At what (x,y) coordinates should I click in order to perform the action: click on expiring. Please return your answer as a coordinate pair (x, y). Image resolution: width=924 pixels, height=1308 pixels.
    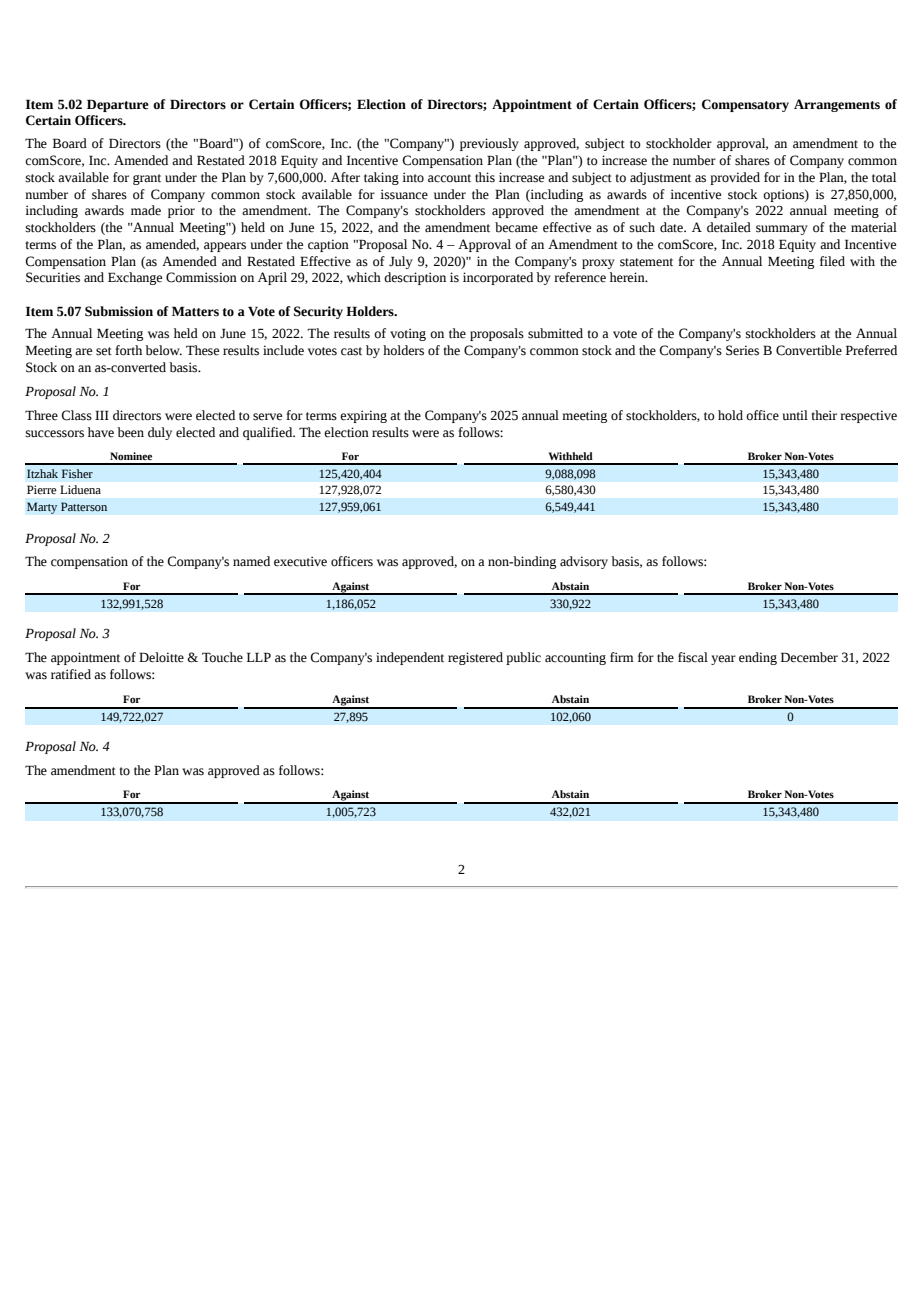
    Looking at the image, I should click on (363, 416).
